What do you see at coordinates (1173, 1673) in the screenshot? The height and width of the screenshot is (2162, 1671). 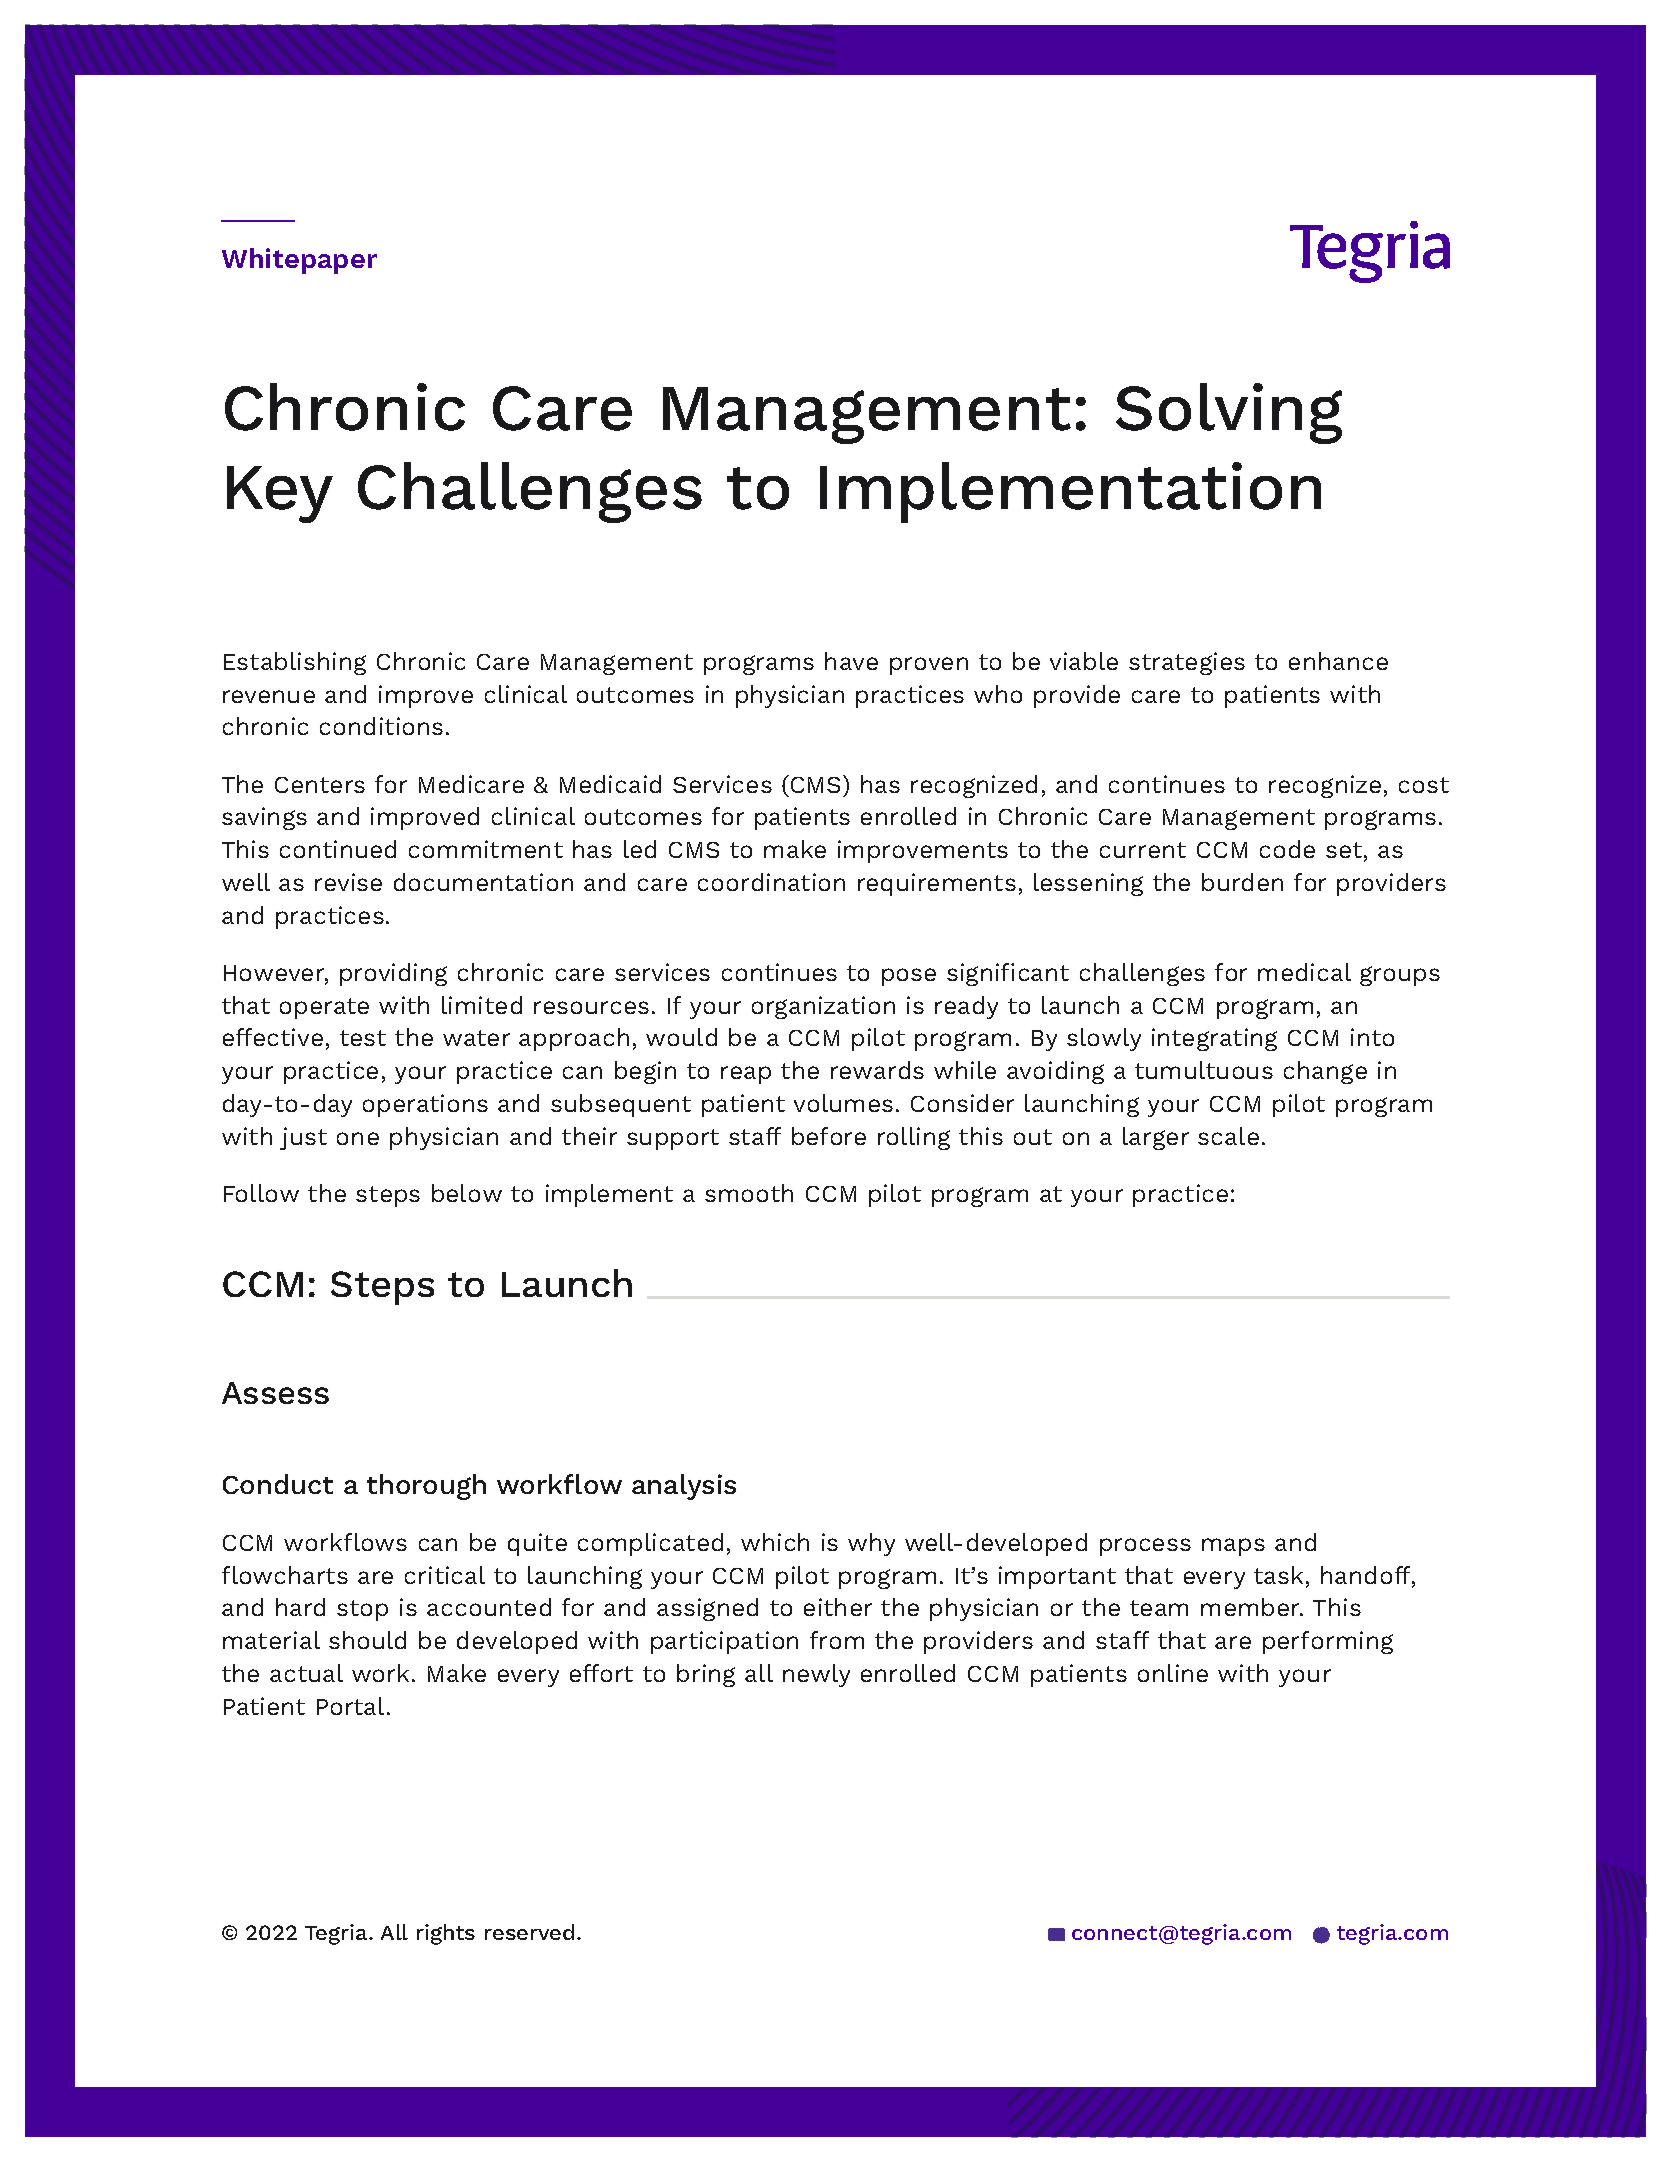 I see `online` at bounding box center [1173, 1673].
